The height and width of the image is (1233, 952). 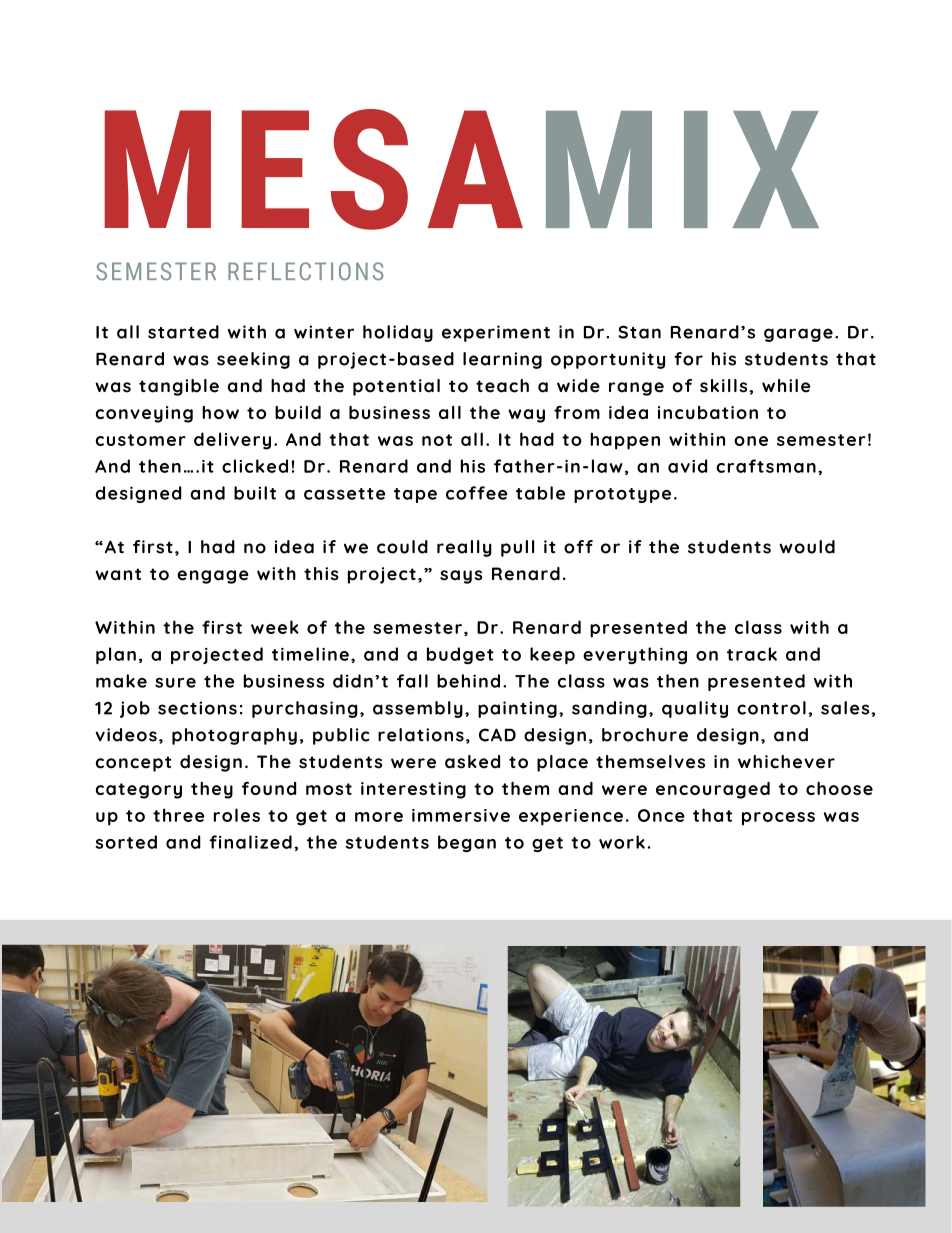 What do you see at coordinates (771, 708) in the image?
I see `control` at bounding box center [771, 708].
